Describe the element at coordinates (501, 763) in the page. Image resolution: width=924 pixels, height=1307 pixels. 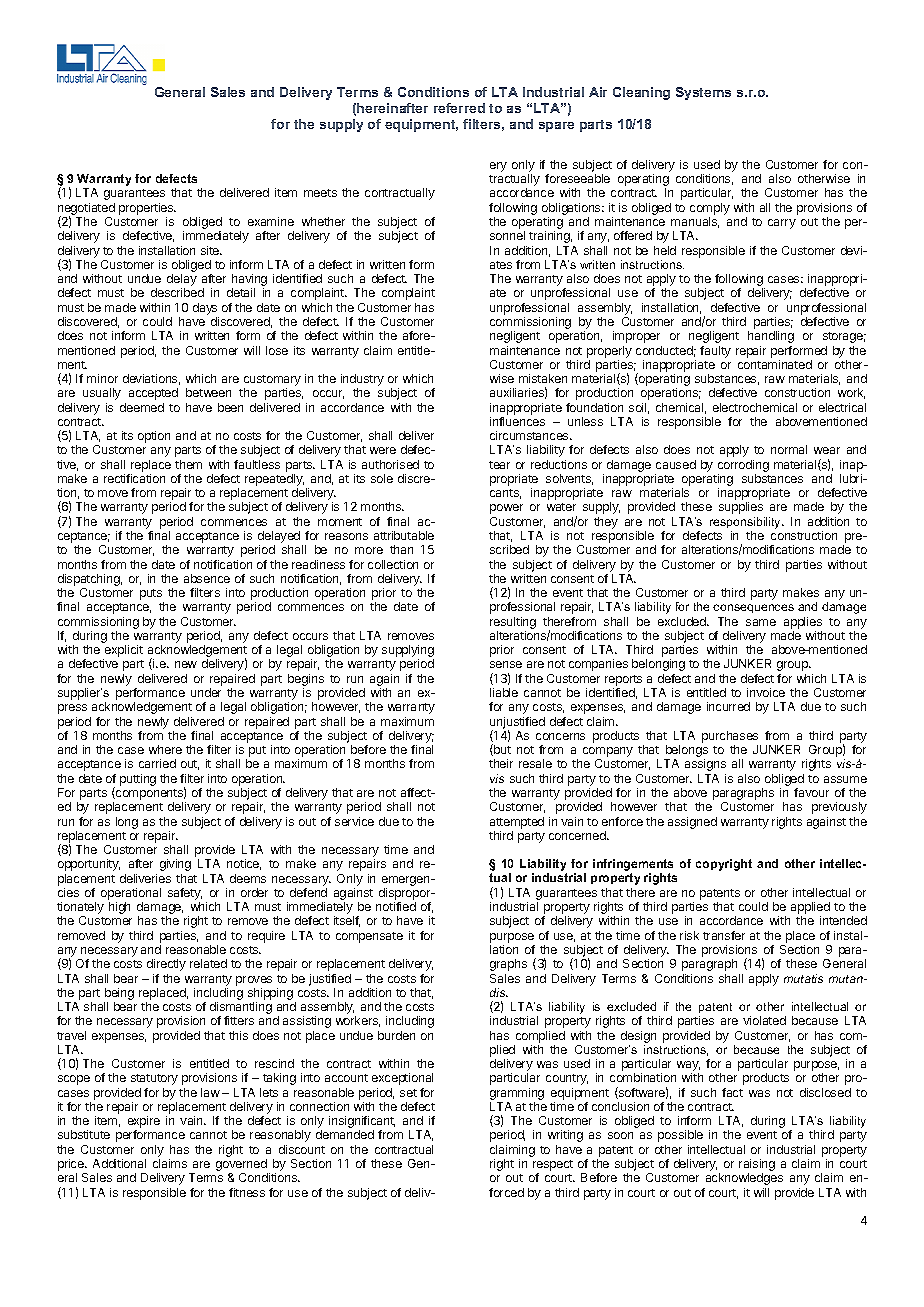
I see `their` at that location.
